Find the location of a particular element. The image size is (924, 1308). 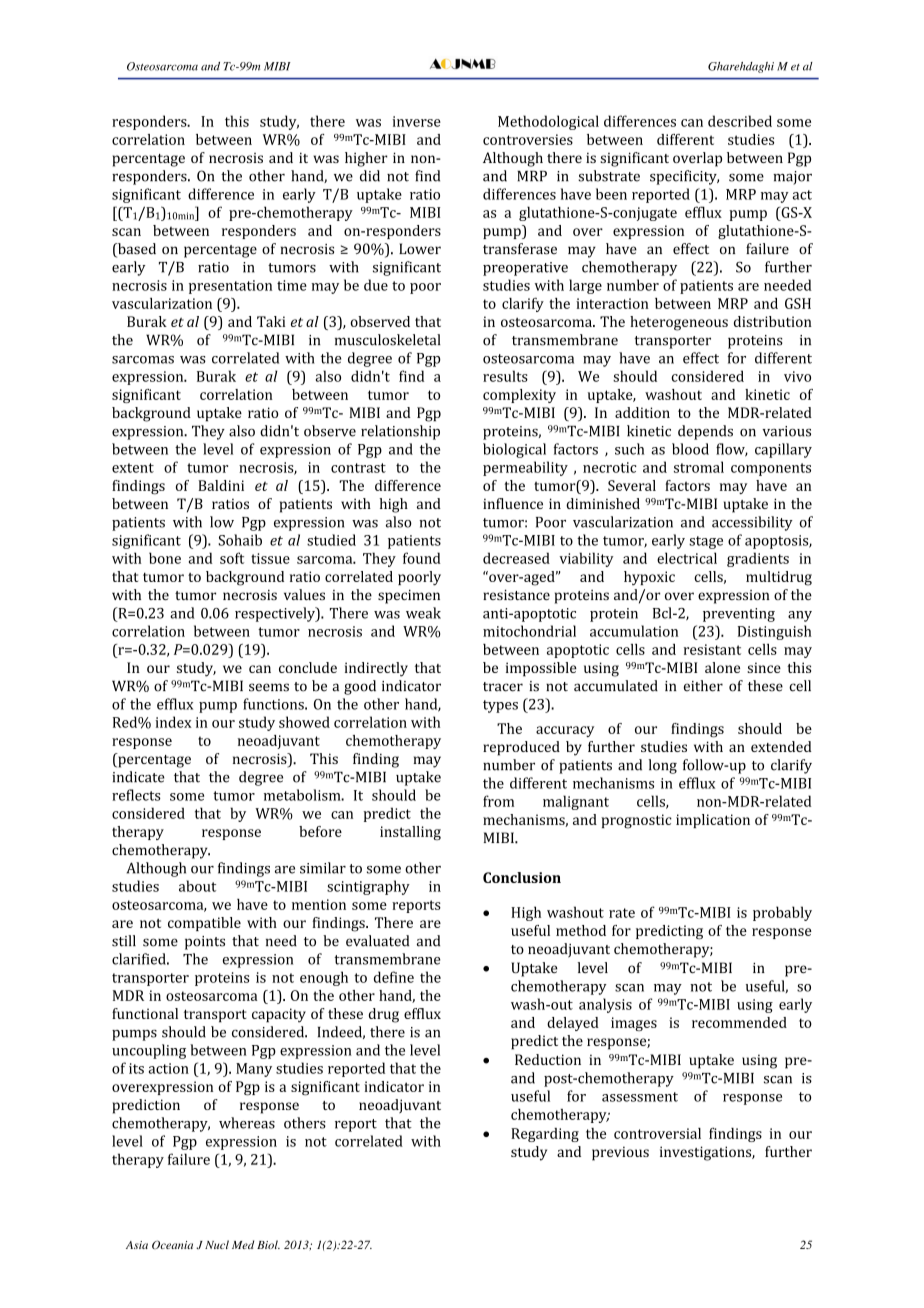

based is located at coordinates (136, 250).
